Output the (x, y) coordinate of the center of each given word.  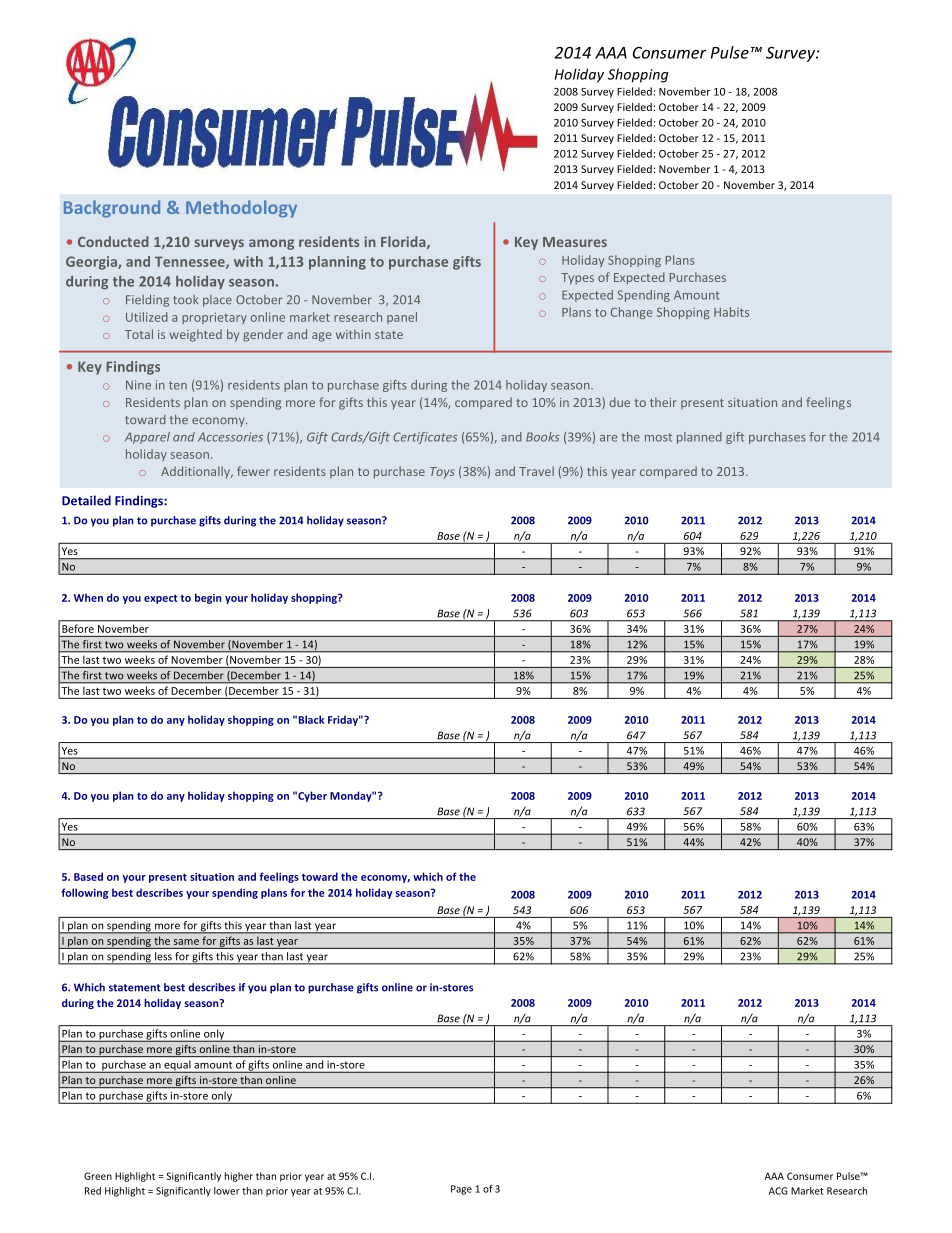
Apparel (147, 438)
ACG (778, 1191)
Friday (344, 720)
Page (461, 1190)
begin (208, 598)
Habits (731, 312)
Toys (442, 473)
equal (177, 1066)
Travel (536, 471)
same (186, 942)
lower (227, 1191)
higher (239, 1177)
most (658, 437)
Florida (404, 242)
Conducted (113, 241)
